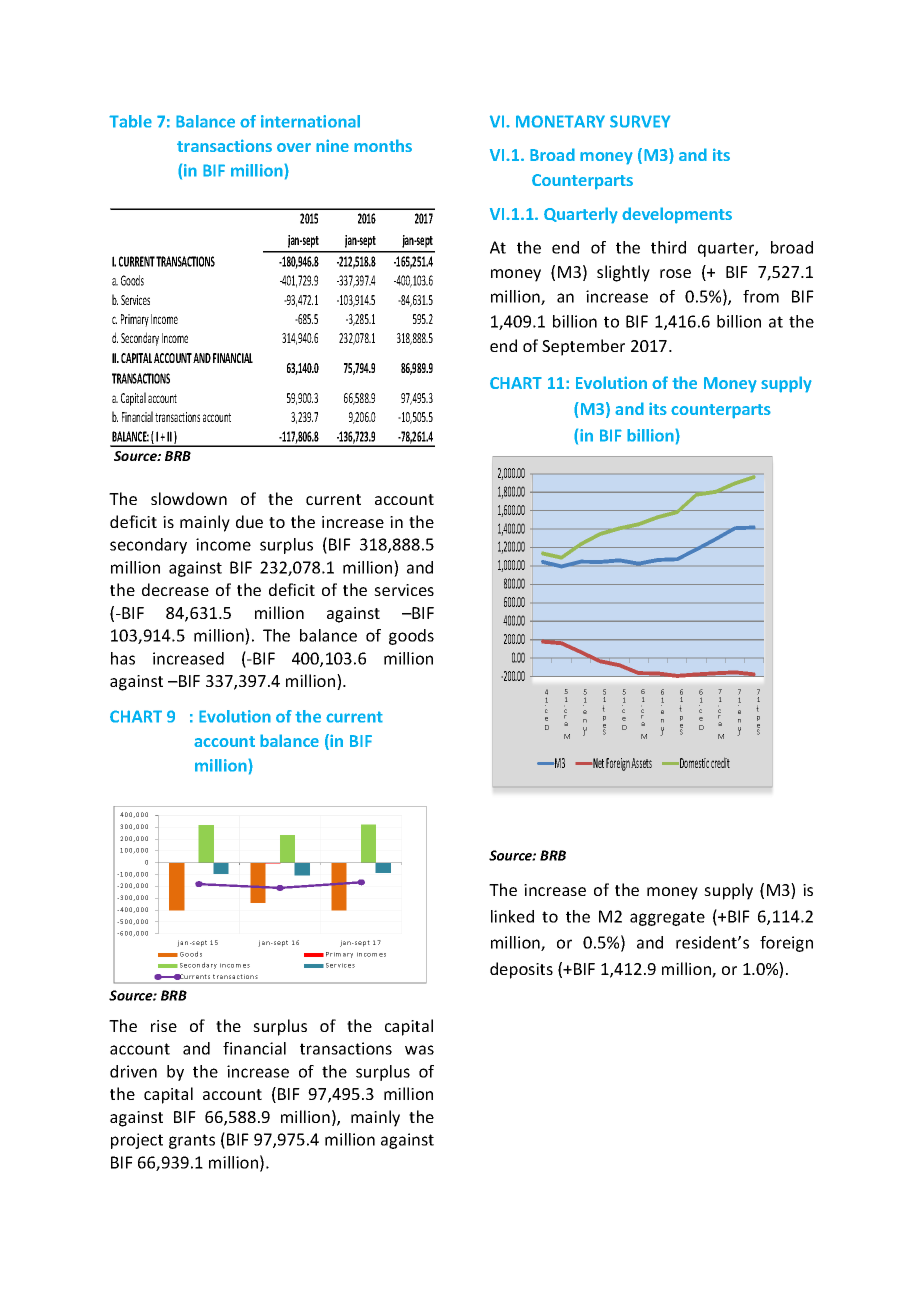 This page has width=924, height=1308. What do you see at coordinates (130, 121) in the page?
I see `Table` at bounding box center [130, 121].
